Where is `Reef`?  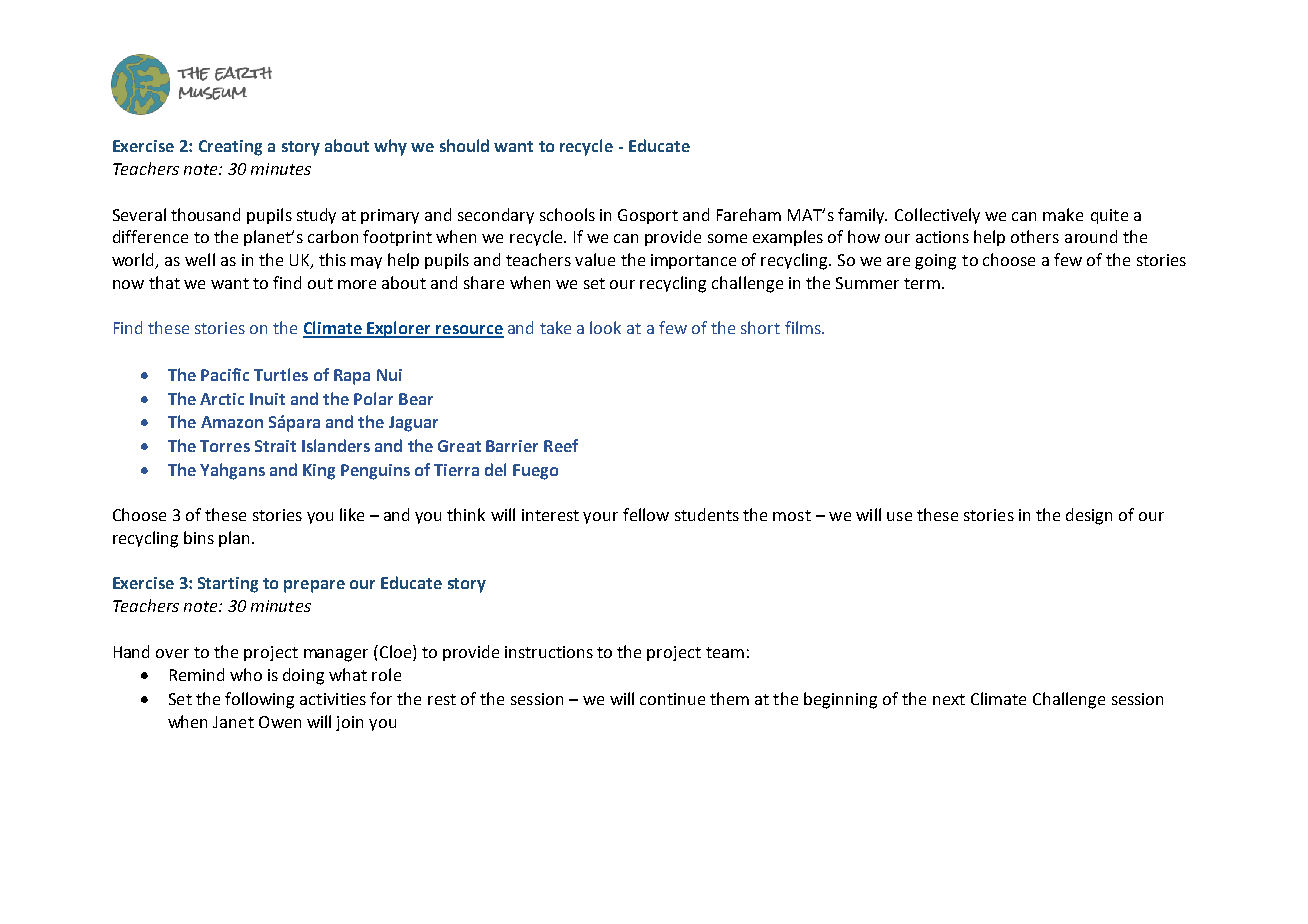 Reef is located at coordinates (561, 445).
